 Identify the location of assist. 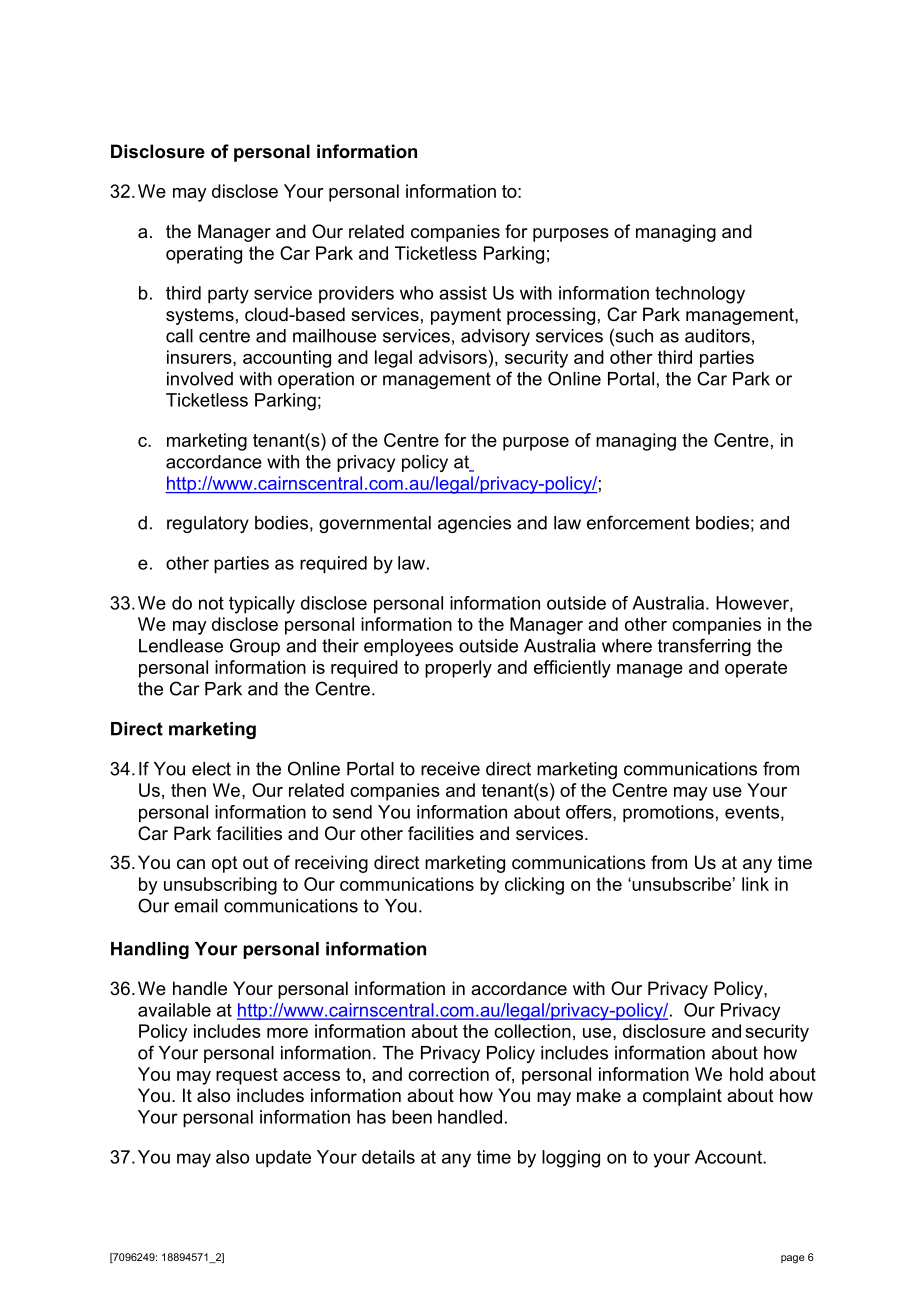
(463, 293).
